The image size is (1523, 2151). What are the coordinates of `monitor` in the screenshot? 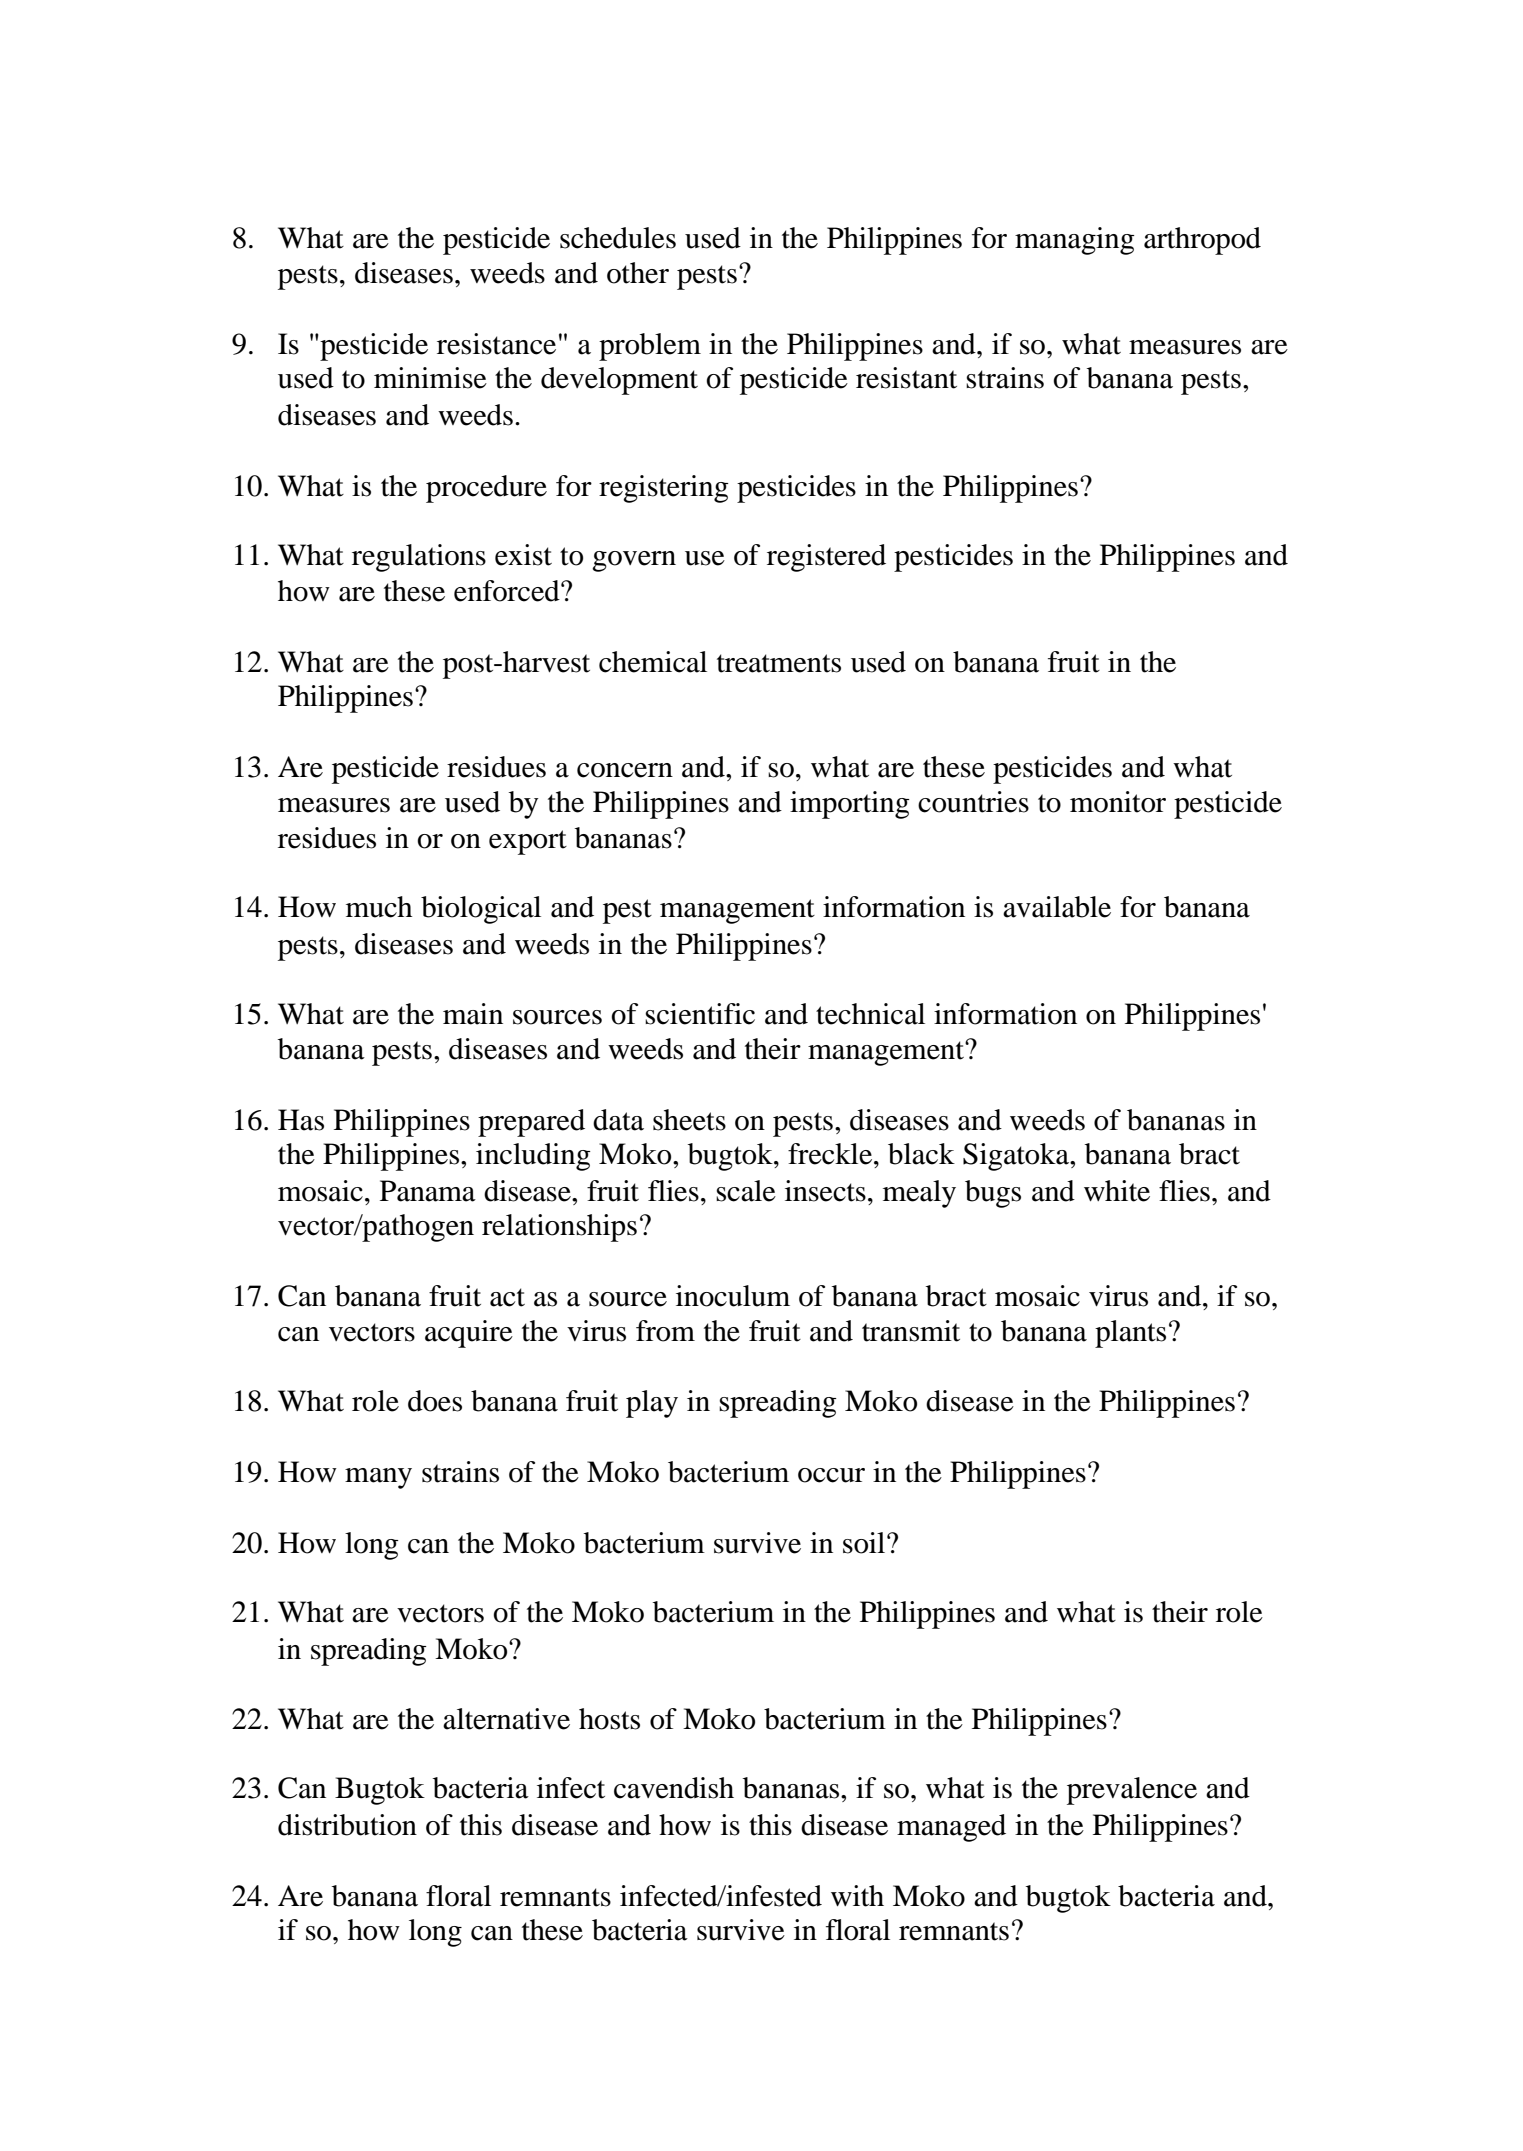 It's located at (1118, 802).
